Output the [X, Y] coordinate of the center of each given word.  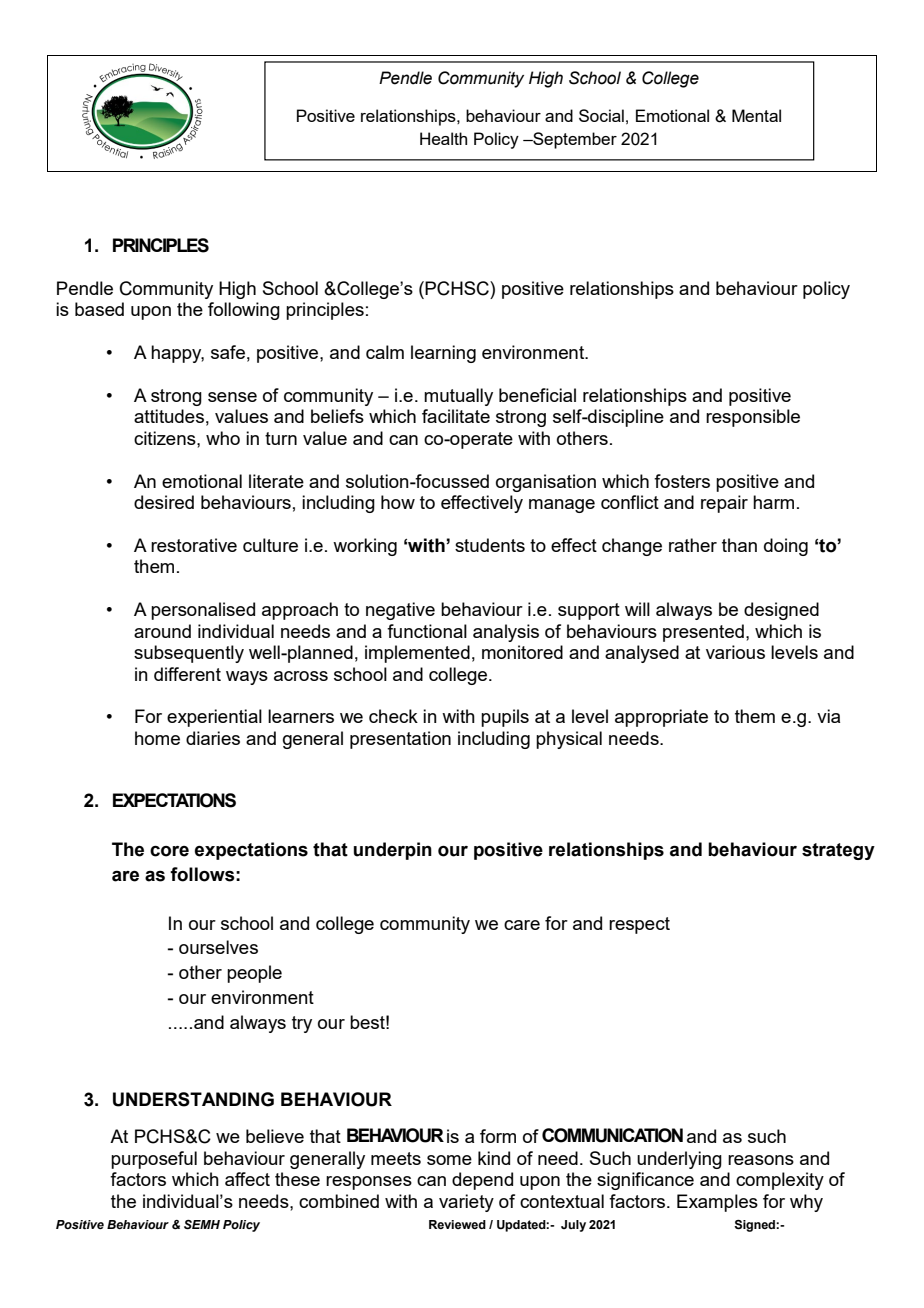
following [244, 311]
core [169, 851]
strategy [838, 851]
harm [773, 502]
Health [443, 138]
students [490, 545]
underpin [393, 851]
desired [164, 502]
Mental [756, 115]
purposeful [154, 1160]
